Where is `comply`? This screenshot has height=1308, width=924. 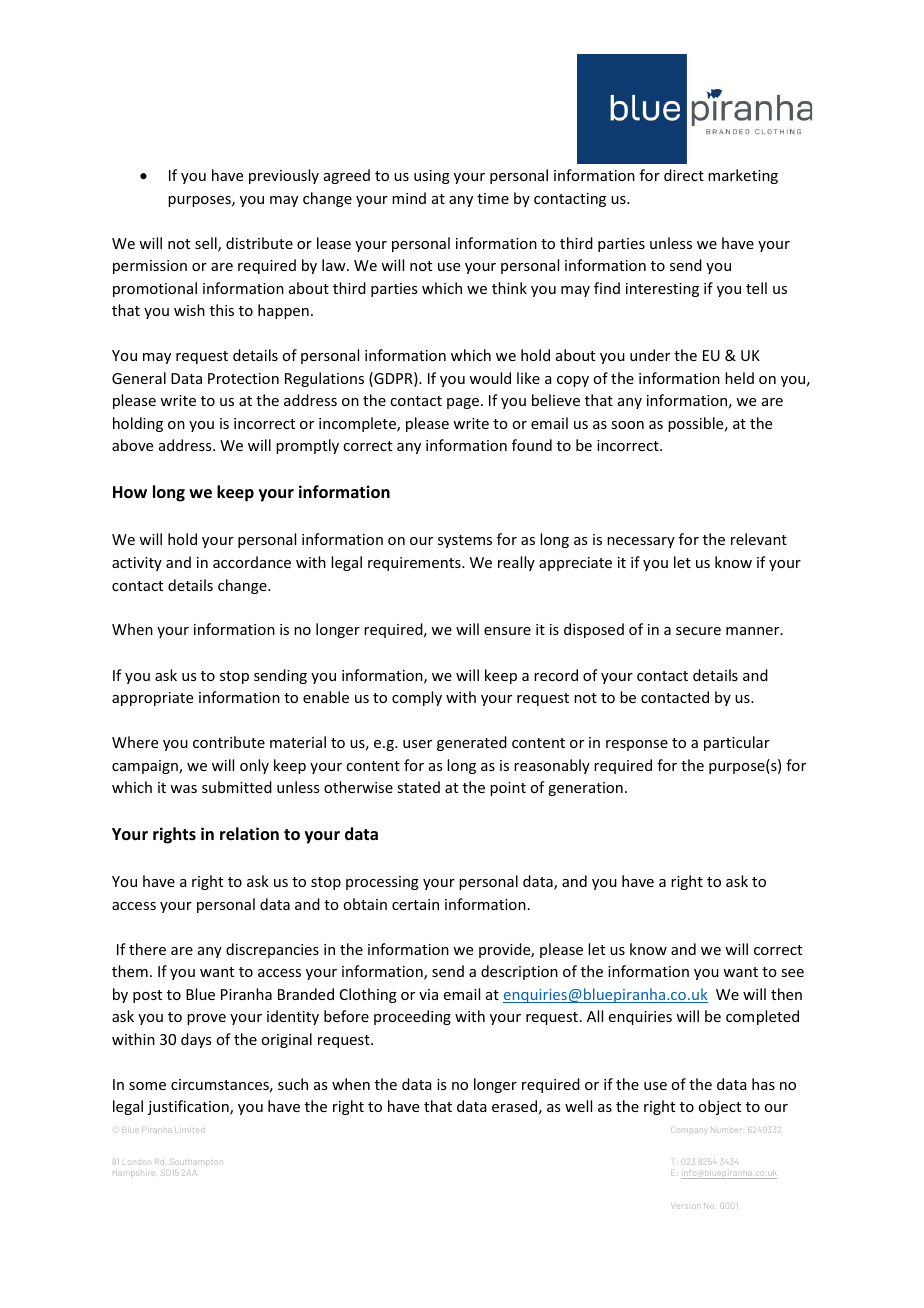
comply is located at coordinates (417, 698).
